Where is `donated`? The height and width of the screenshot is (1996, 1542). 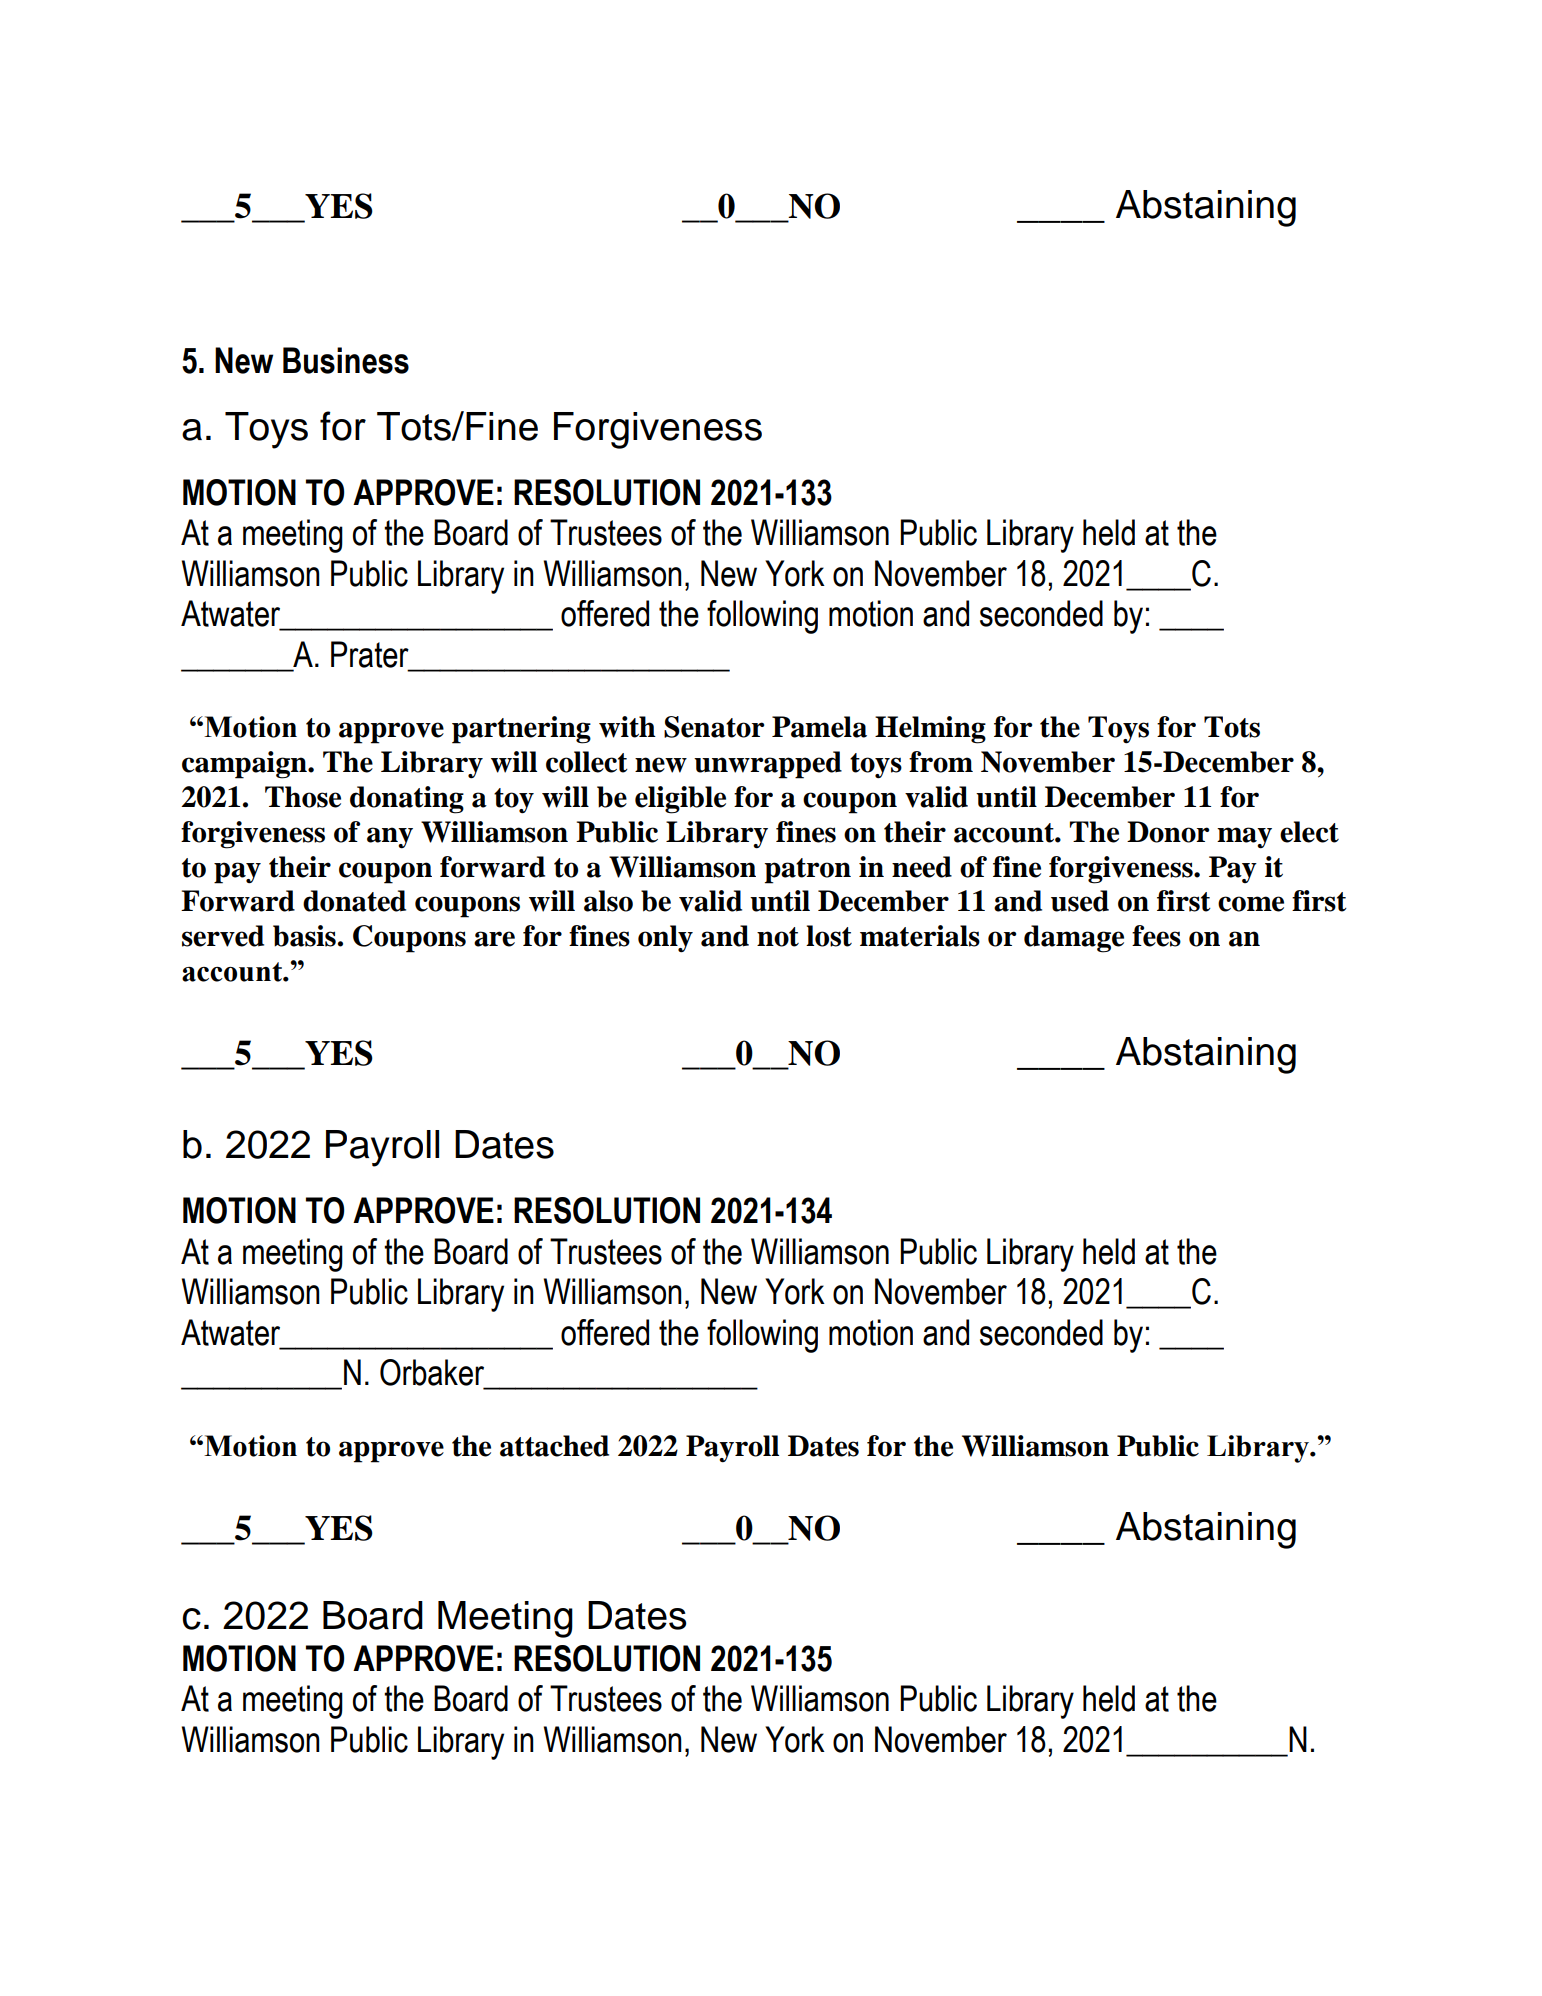 donated is located at coordinates (354, 901).
